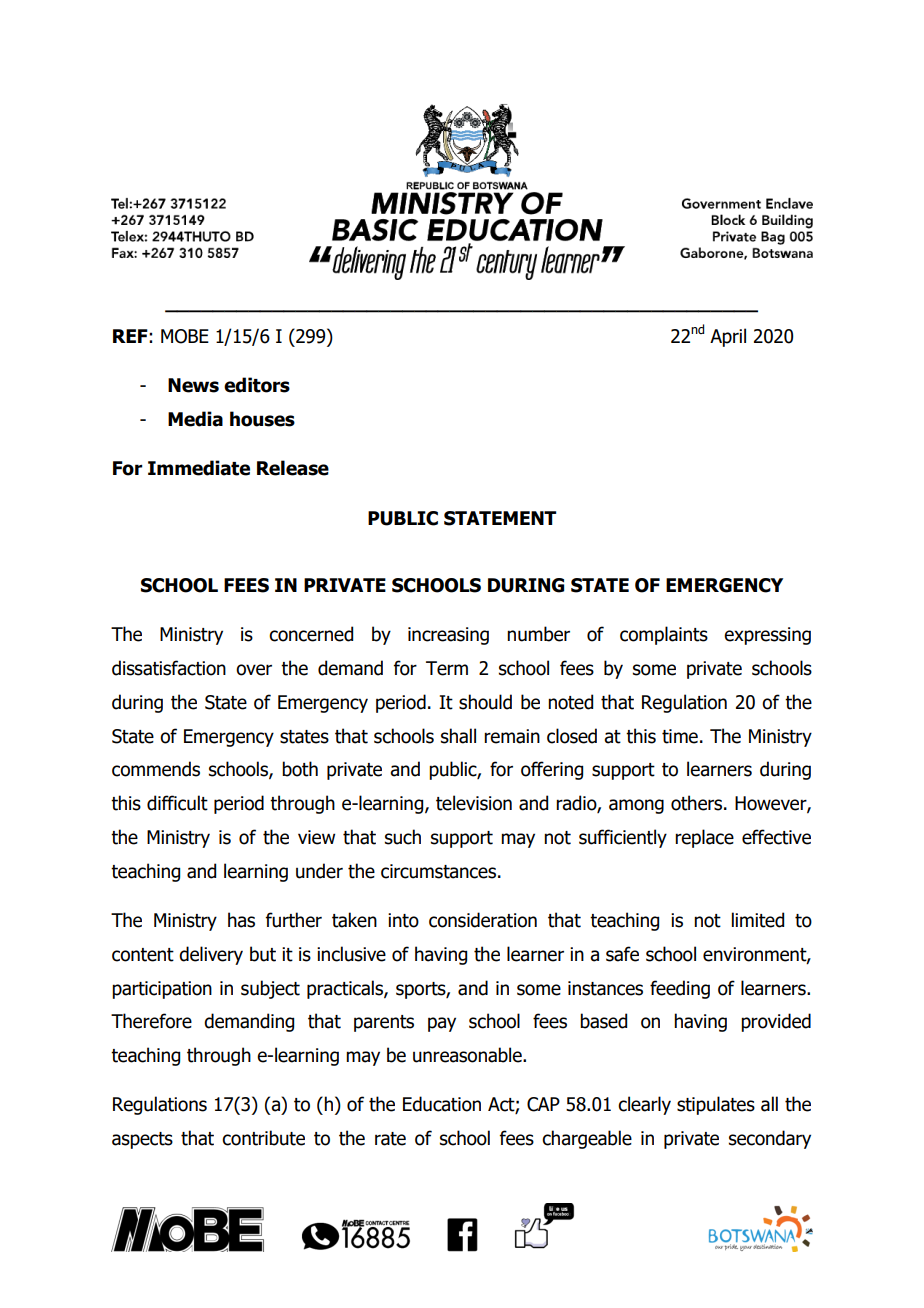 Image resolution: width=924 pixels, height=1308 pixels. What do you see at coordinates (458, 736) in the screenshot?
I see `shall` at bounding box center [458, 736].
